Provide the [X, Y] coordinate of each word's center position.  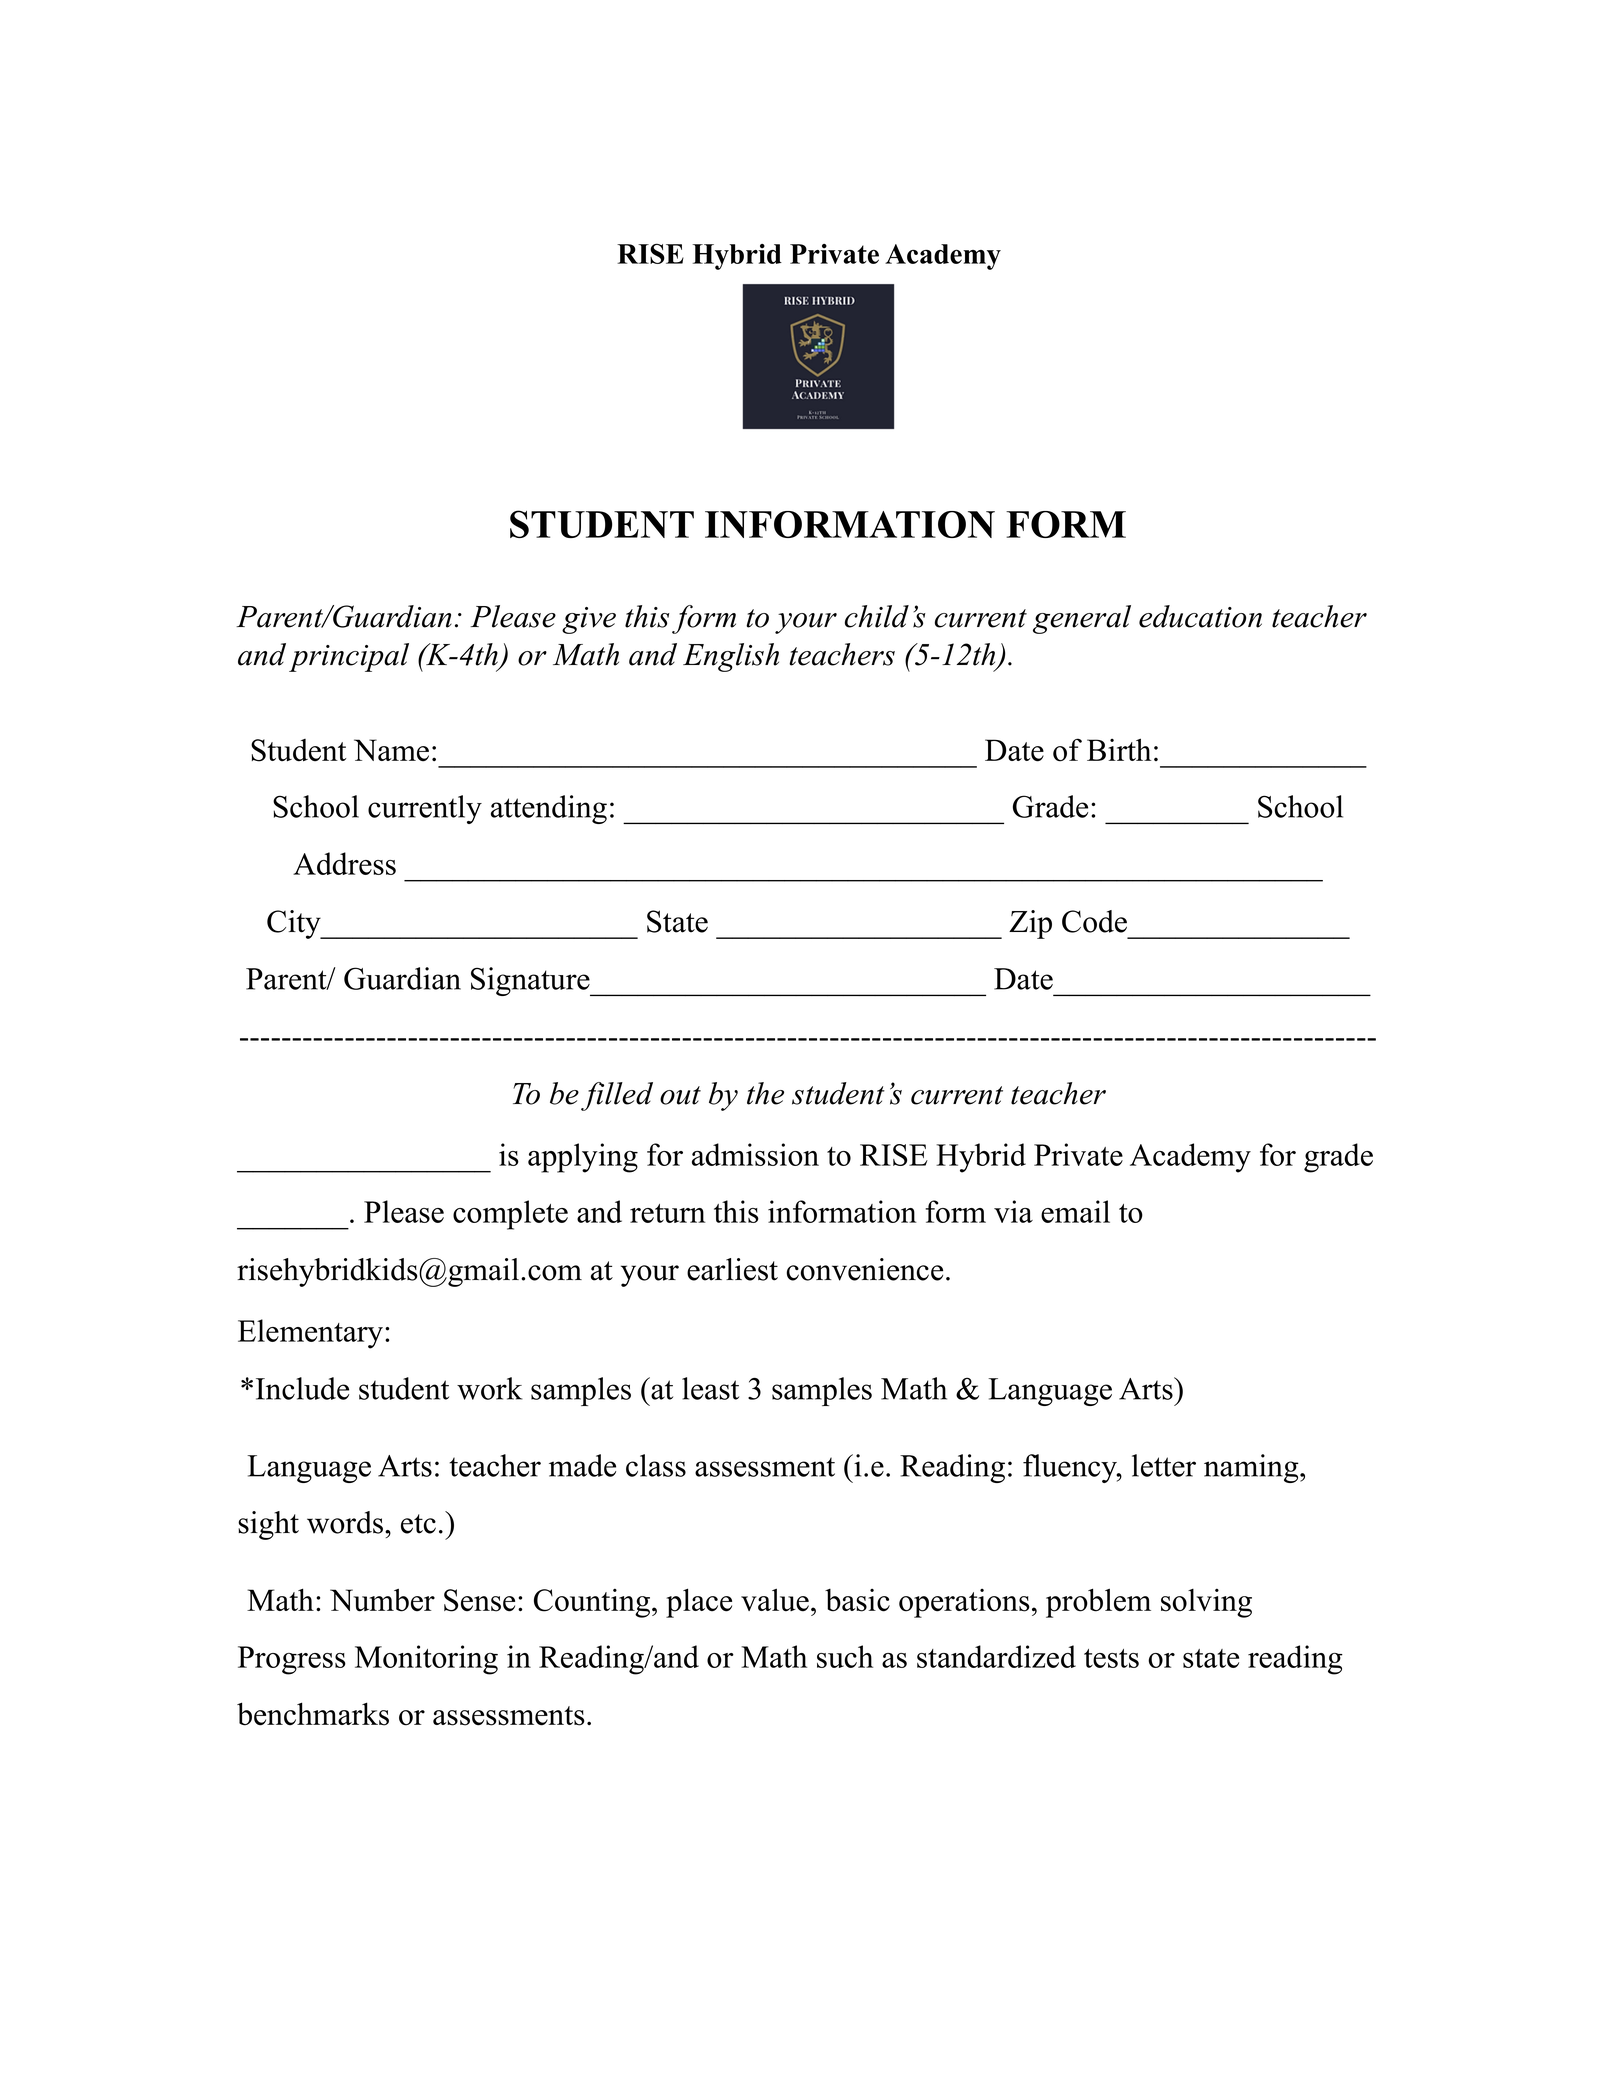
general [1082, 619]
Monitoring [426, 1660]
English [731, 657]
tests [1111, 1658]
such [845, 1656]
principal [349, 657]
